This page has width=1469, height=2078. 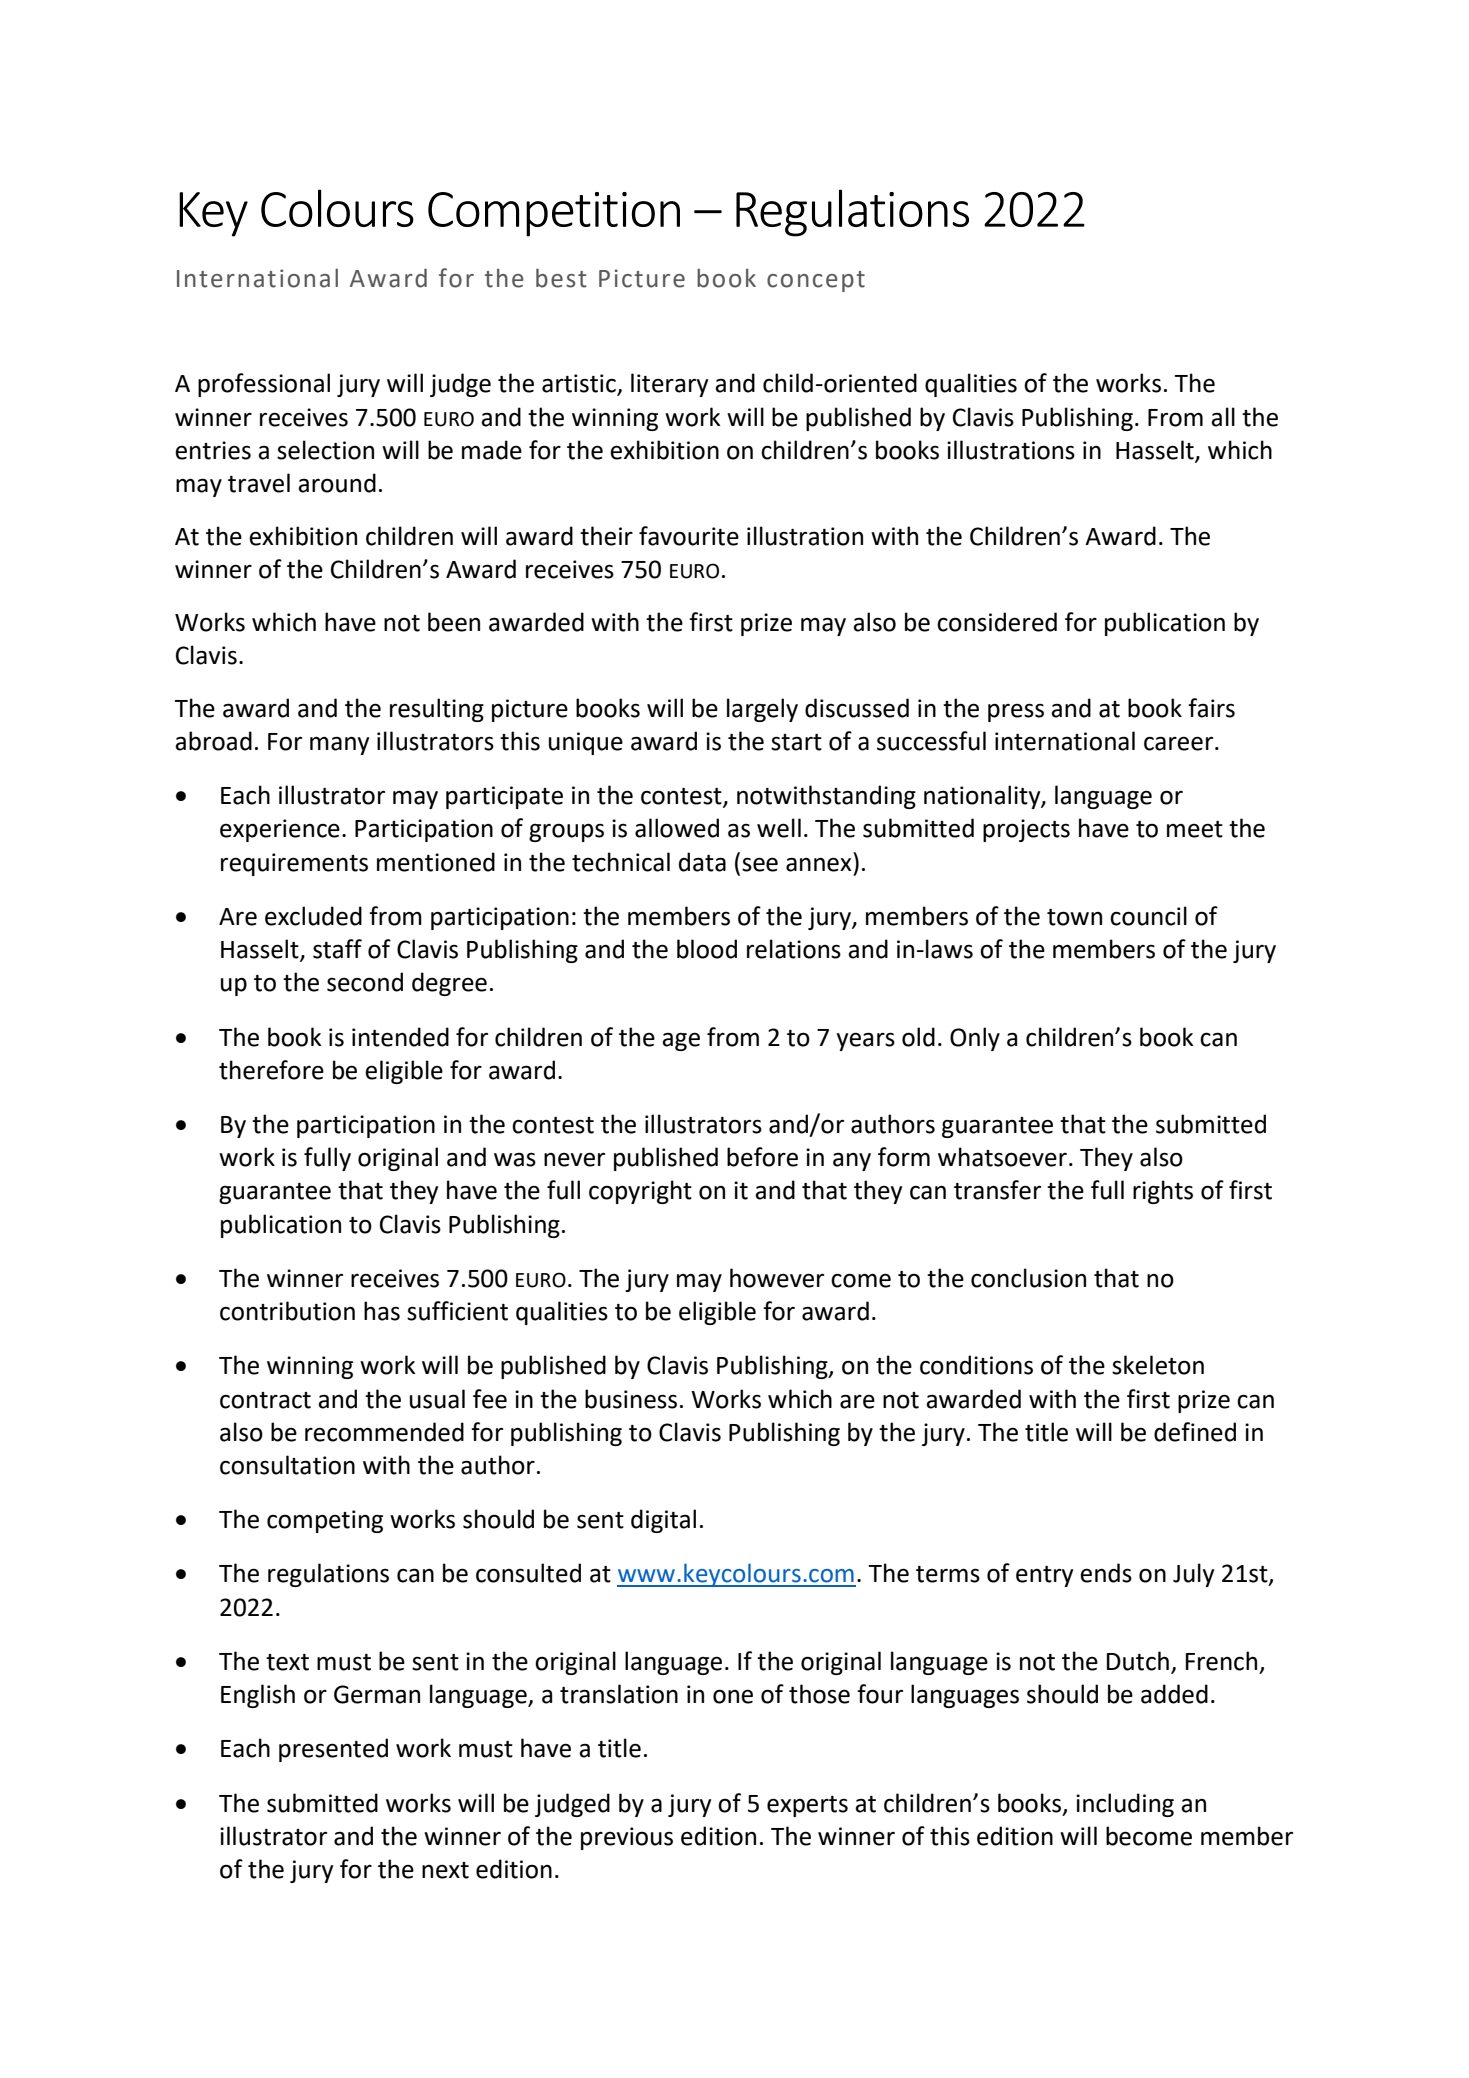 I want to click on professional, so click(x=264, y=385).
